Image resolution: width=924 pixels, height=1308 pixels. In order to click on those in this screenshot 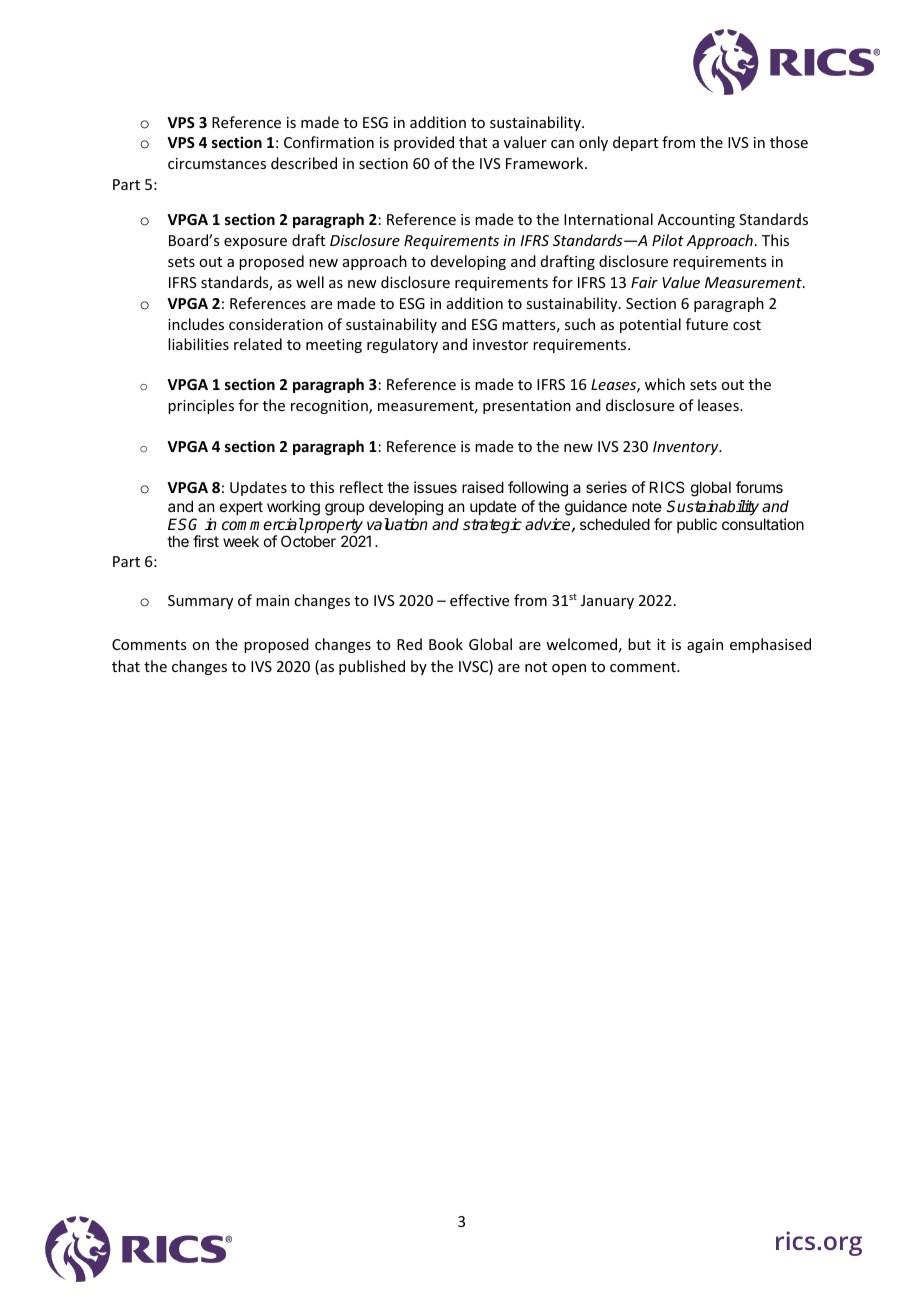, I will do `click(789, 142)`.
